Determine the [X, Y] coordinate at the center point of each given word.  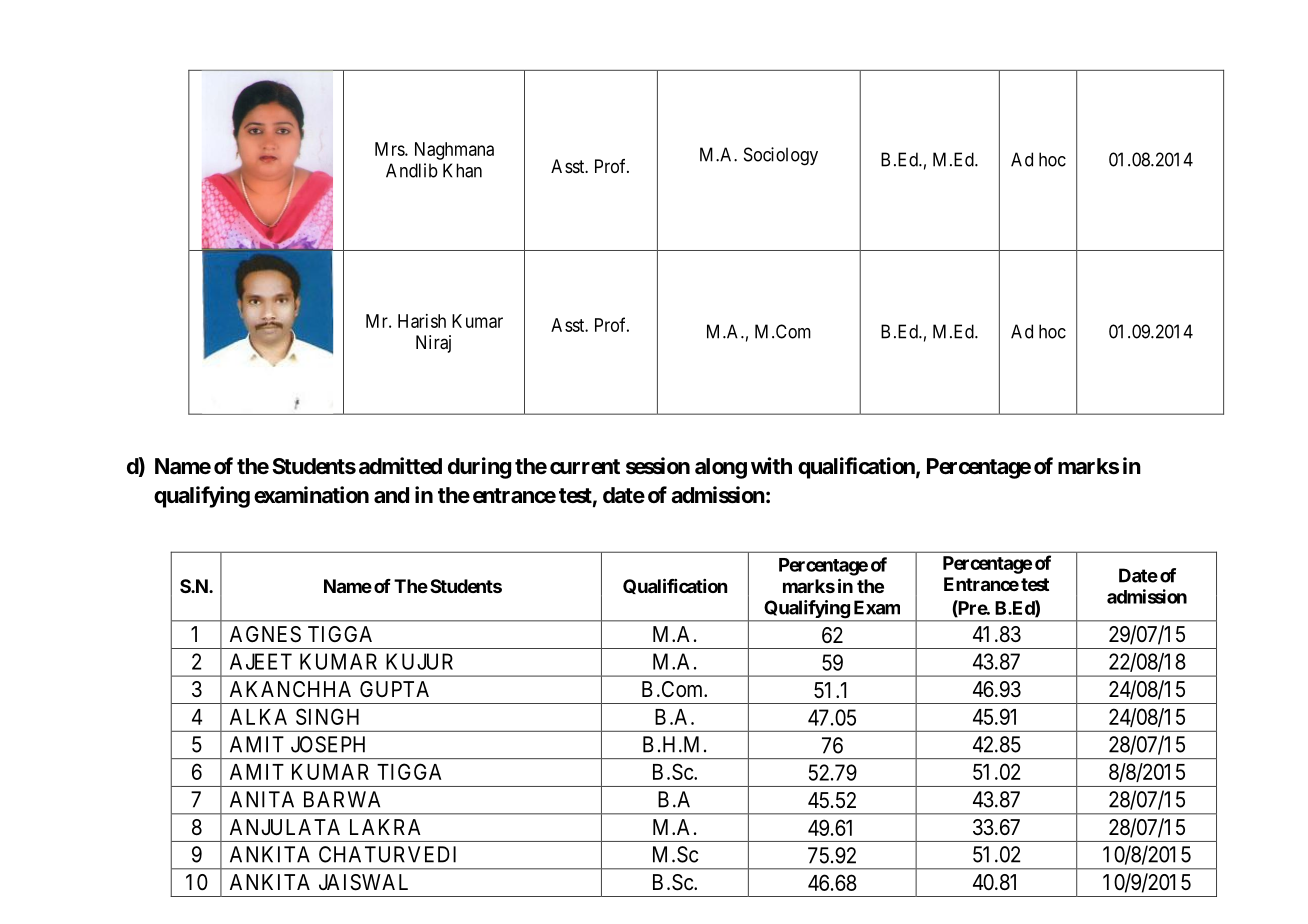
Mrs [390, 149]
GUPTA [394, 689]
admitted [400, 466]
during [479, 468]
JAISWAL [363, 882]
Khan [462, 170]
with [771, 465]
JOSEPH [328, 744]
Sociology [781, 156]
